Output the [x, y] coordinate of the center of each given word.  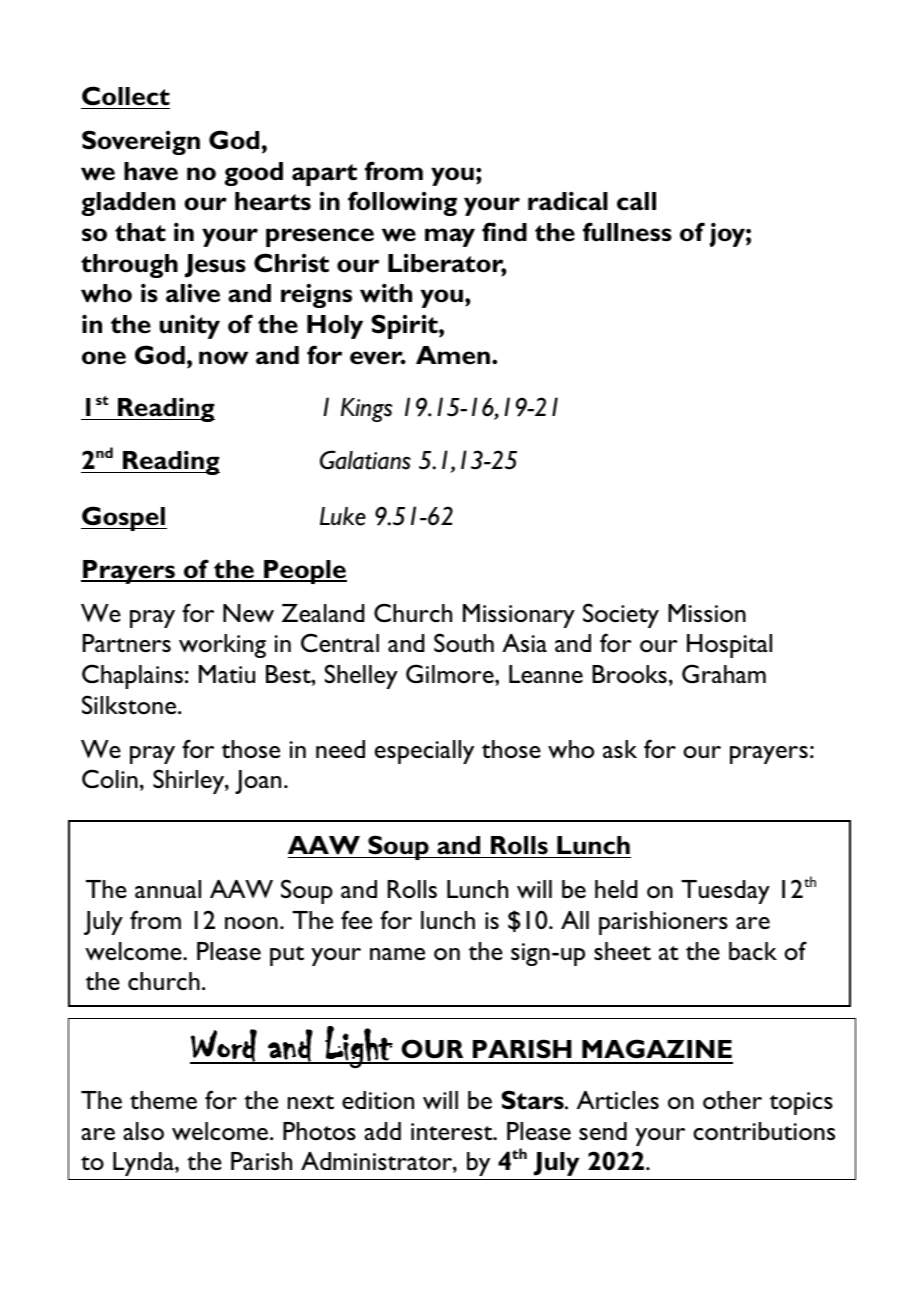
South [464, 642]
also [143, 1131]
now [223, 358]
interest [453, 1131]
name [397, 954]
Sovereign [141, 142]
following [402, 203]
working [222, 646]
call [636, 201]
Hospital [729, 646]
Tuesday [725, 892]
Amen [454, 355]
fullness [627, 232]
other [732, 1100]
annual [168, 889]
